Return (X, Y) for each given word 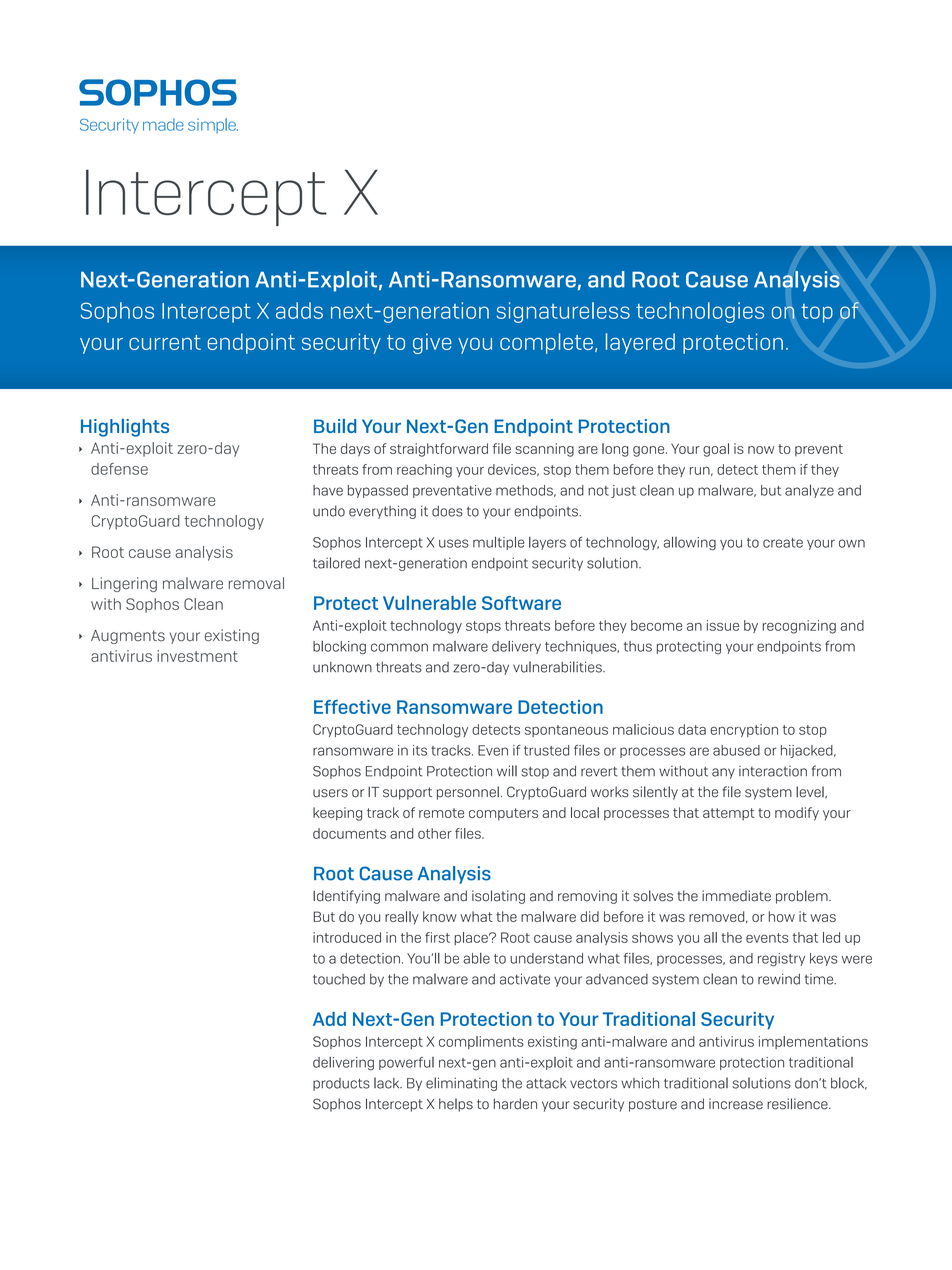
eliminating (461, 1084)
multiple (498, 543)
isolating (498, 897)
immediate (736, 896)
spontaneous (566, 731)
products (341, 1084)
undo (329, 511)
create (783, 543)
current (165, 342)
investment (197, 656)
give (432, 343)
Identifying (346, 897)
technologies (700, 312)
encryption (744, 730)
